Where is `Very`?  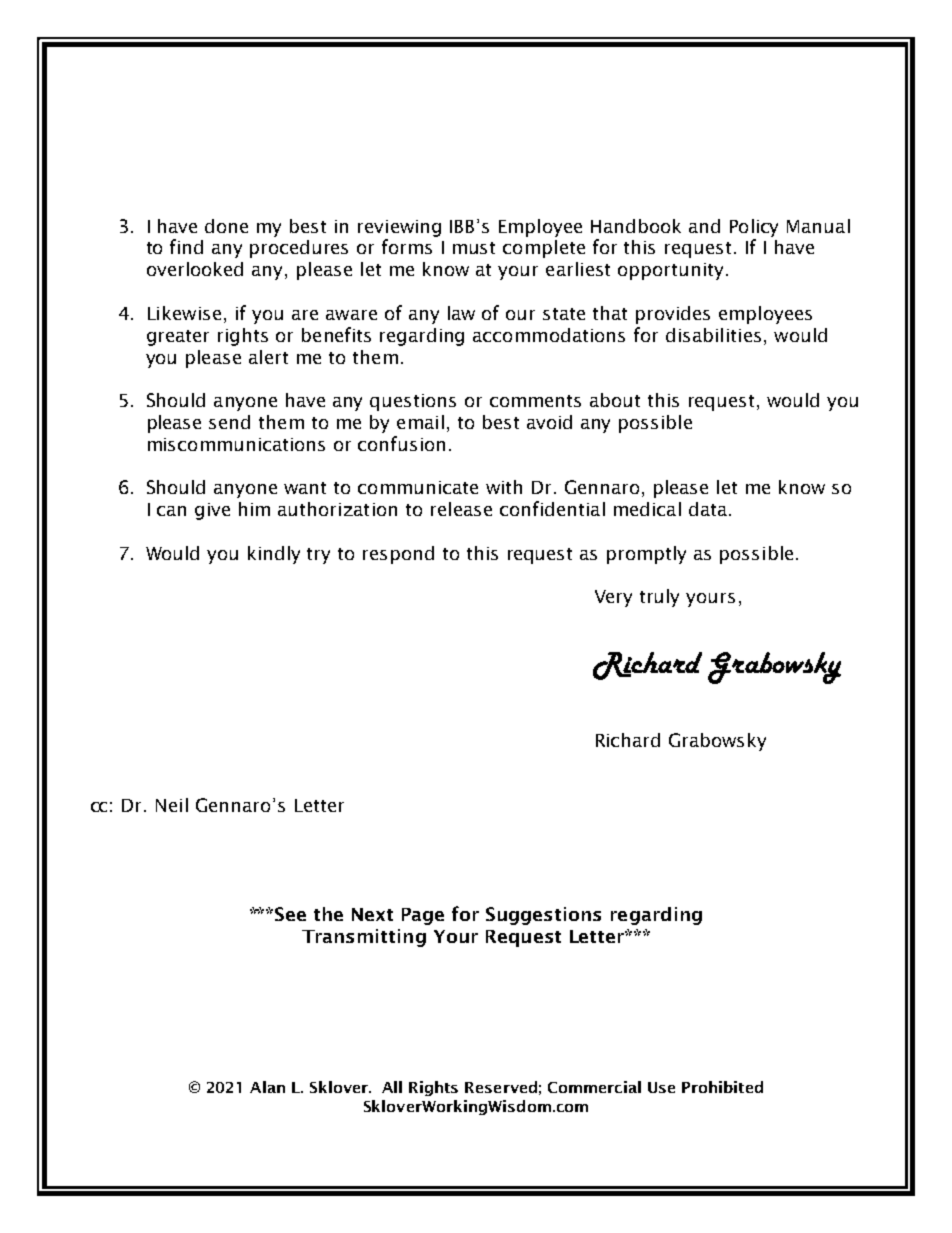 Very is located at coordinates (613, 598).
